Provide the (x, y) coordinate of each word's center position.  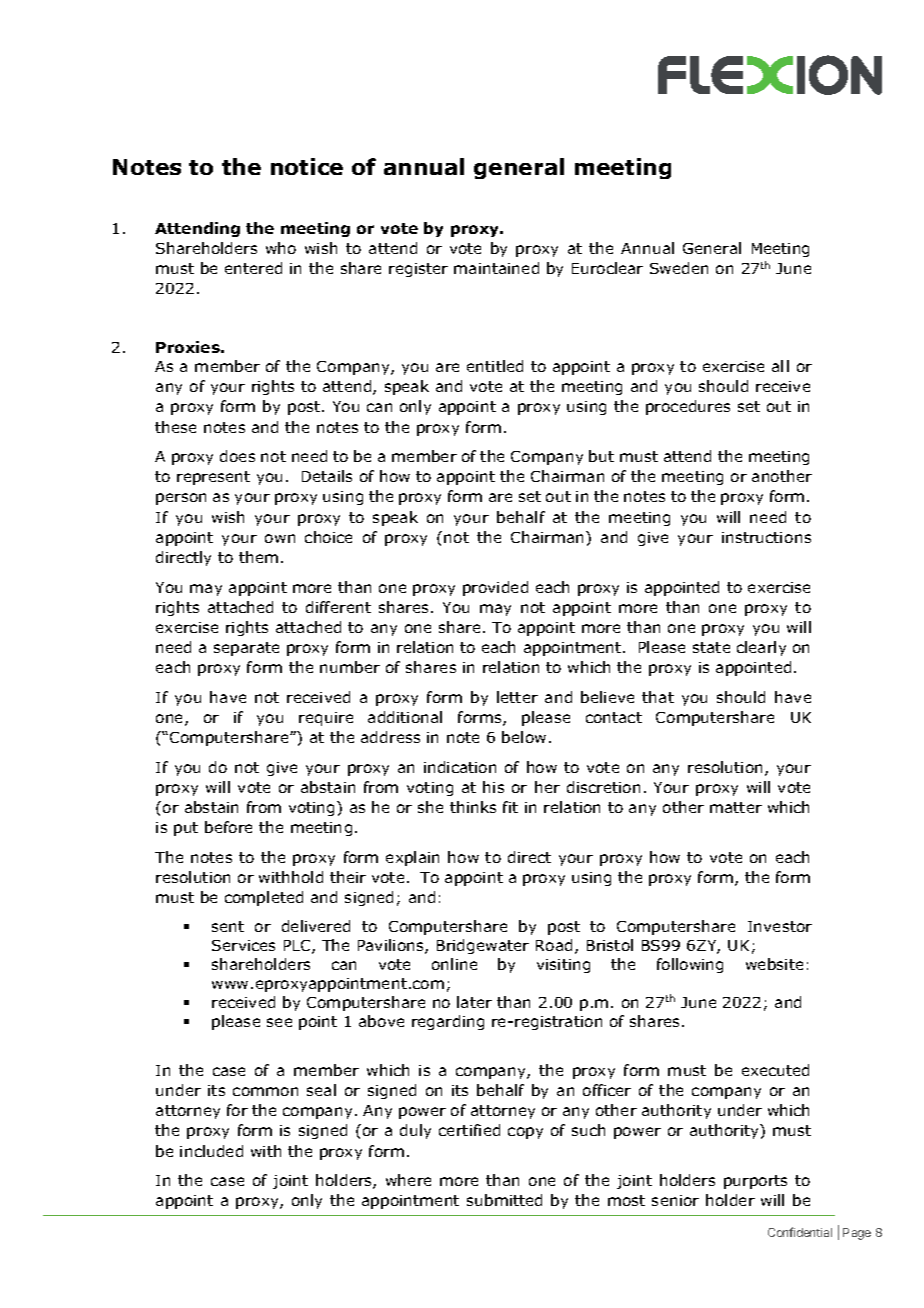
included (211, 1151)
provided (495, 588)
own (280, 538)
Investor (780, 926)
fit (510, 807)
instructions (766, 537)
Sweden (679, 268)
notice (307, 166)
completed (264, 898)
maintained (496, 268)
